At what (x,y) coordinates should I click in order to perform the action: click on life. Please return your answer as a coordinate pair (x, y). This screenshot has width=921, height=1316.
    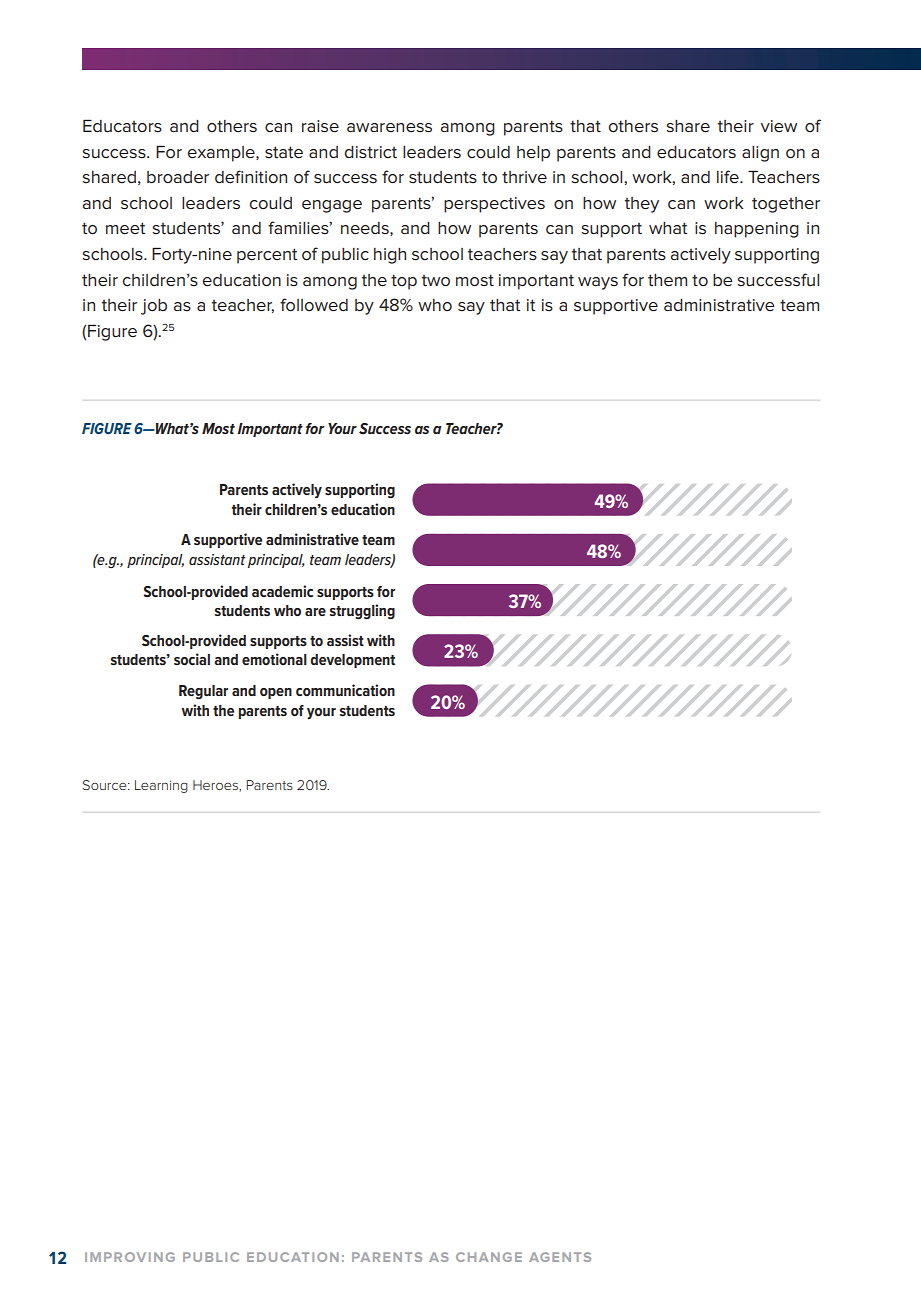
    Looking at the image, I should click on (729, 177).
